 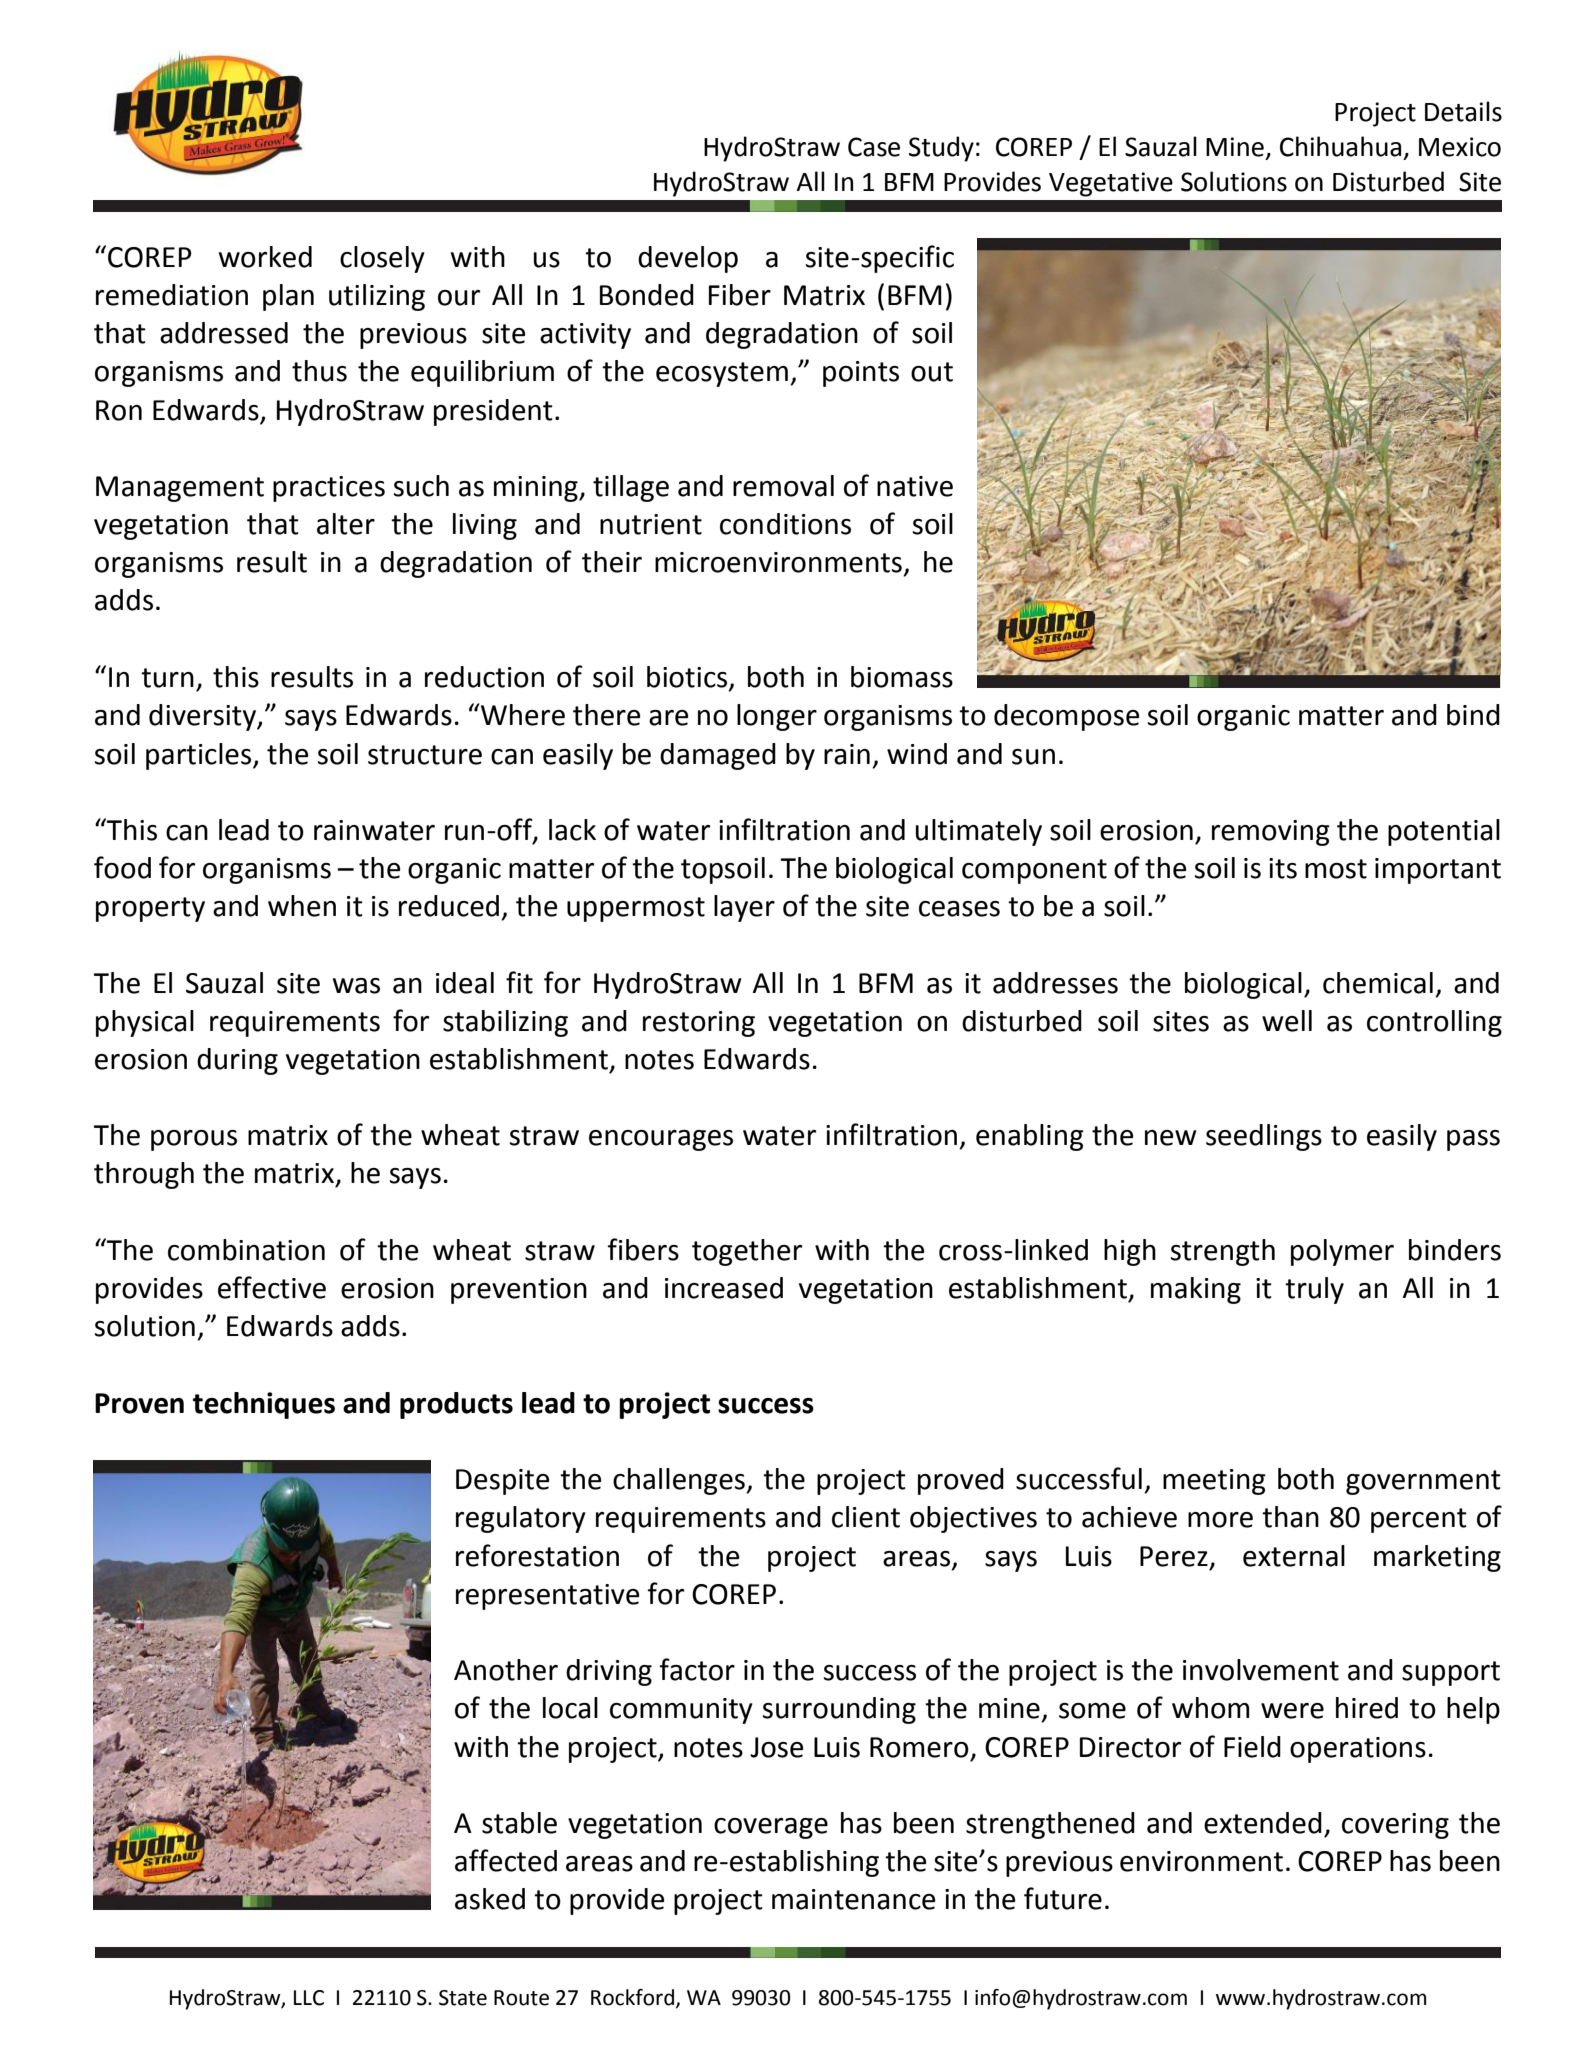 What do you see at coordinates (346, 524) in the image?
I see `alter` at bounding box center [346, 524].
